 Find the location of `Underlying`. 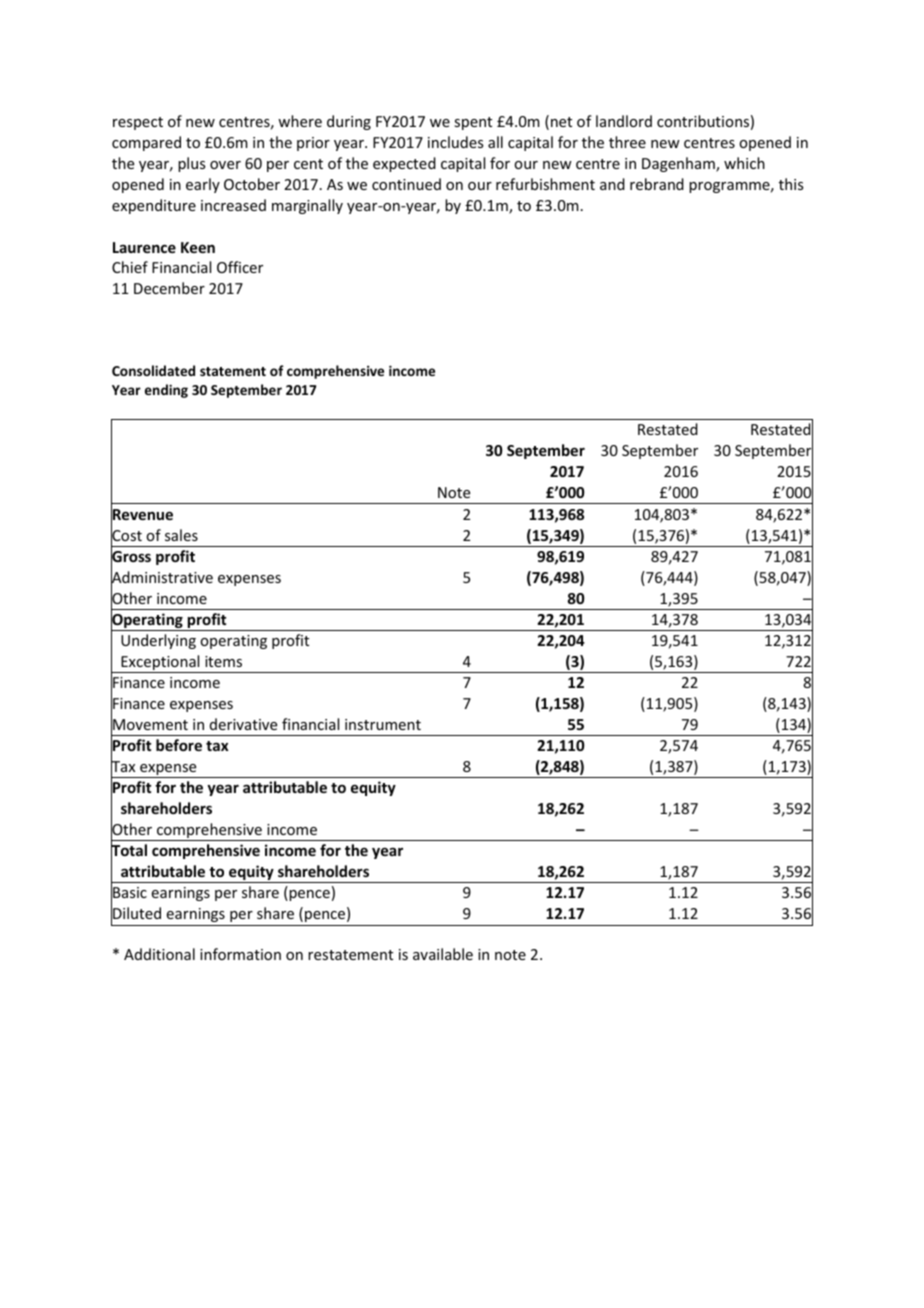

Underlying is located at coordinates (158, 641).
